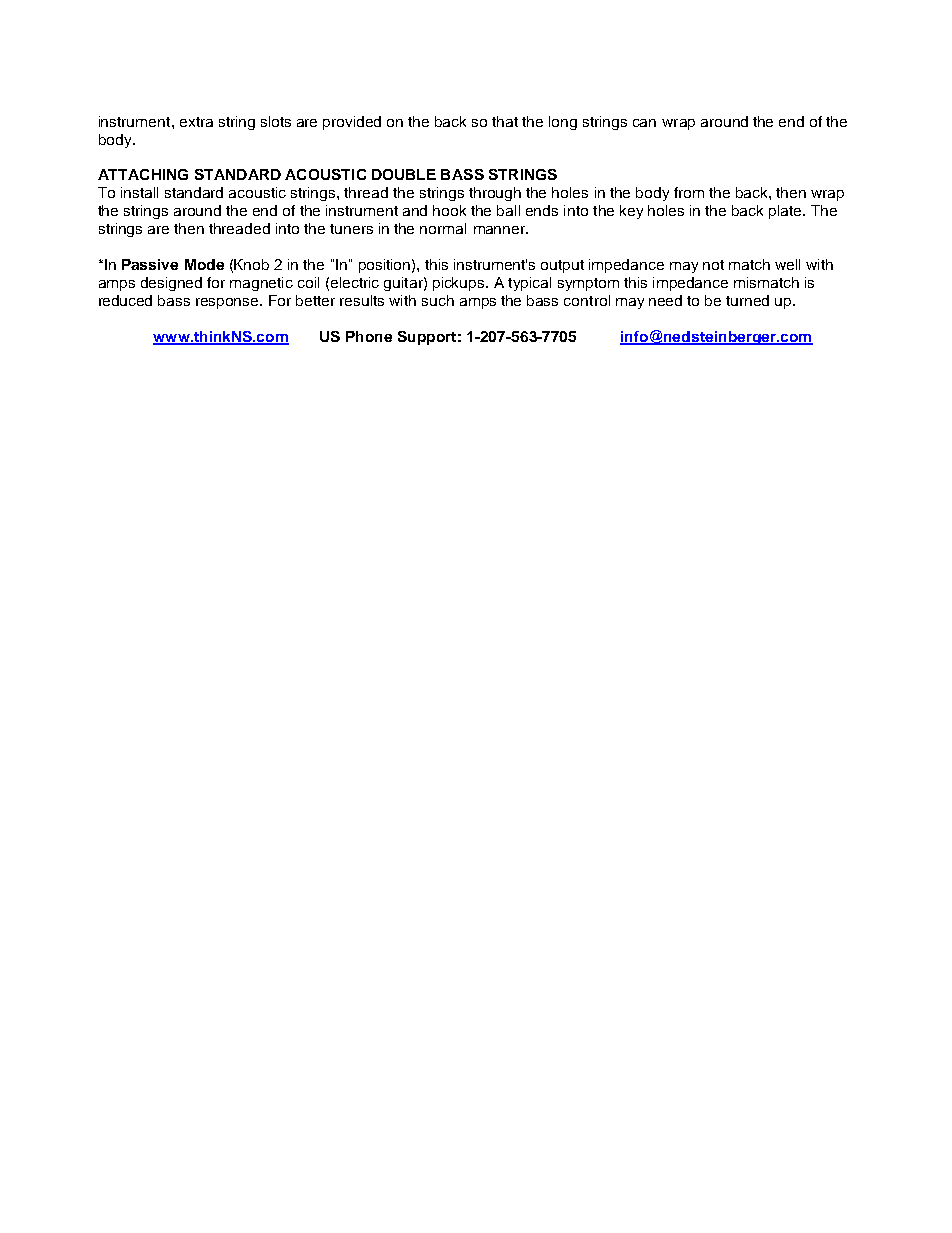 This screenshot has height=1233, width=952. I want to click on that, so click(505, 121).
